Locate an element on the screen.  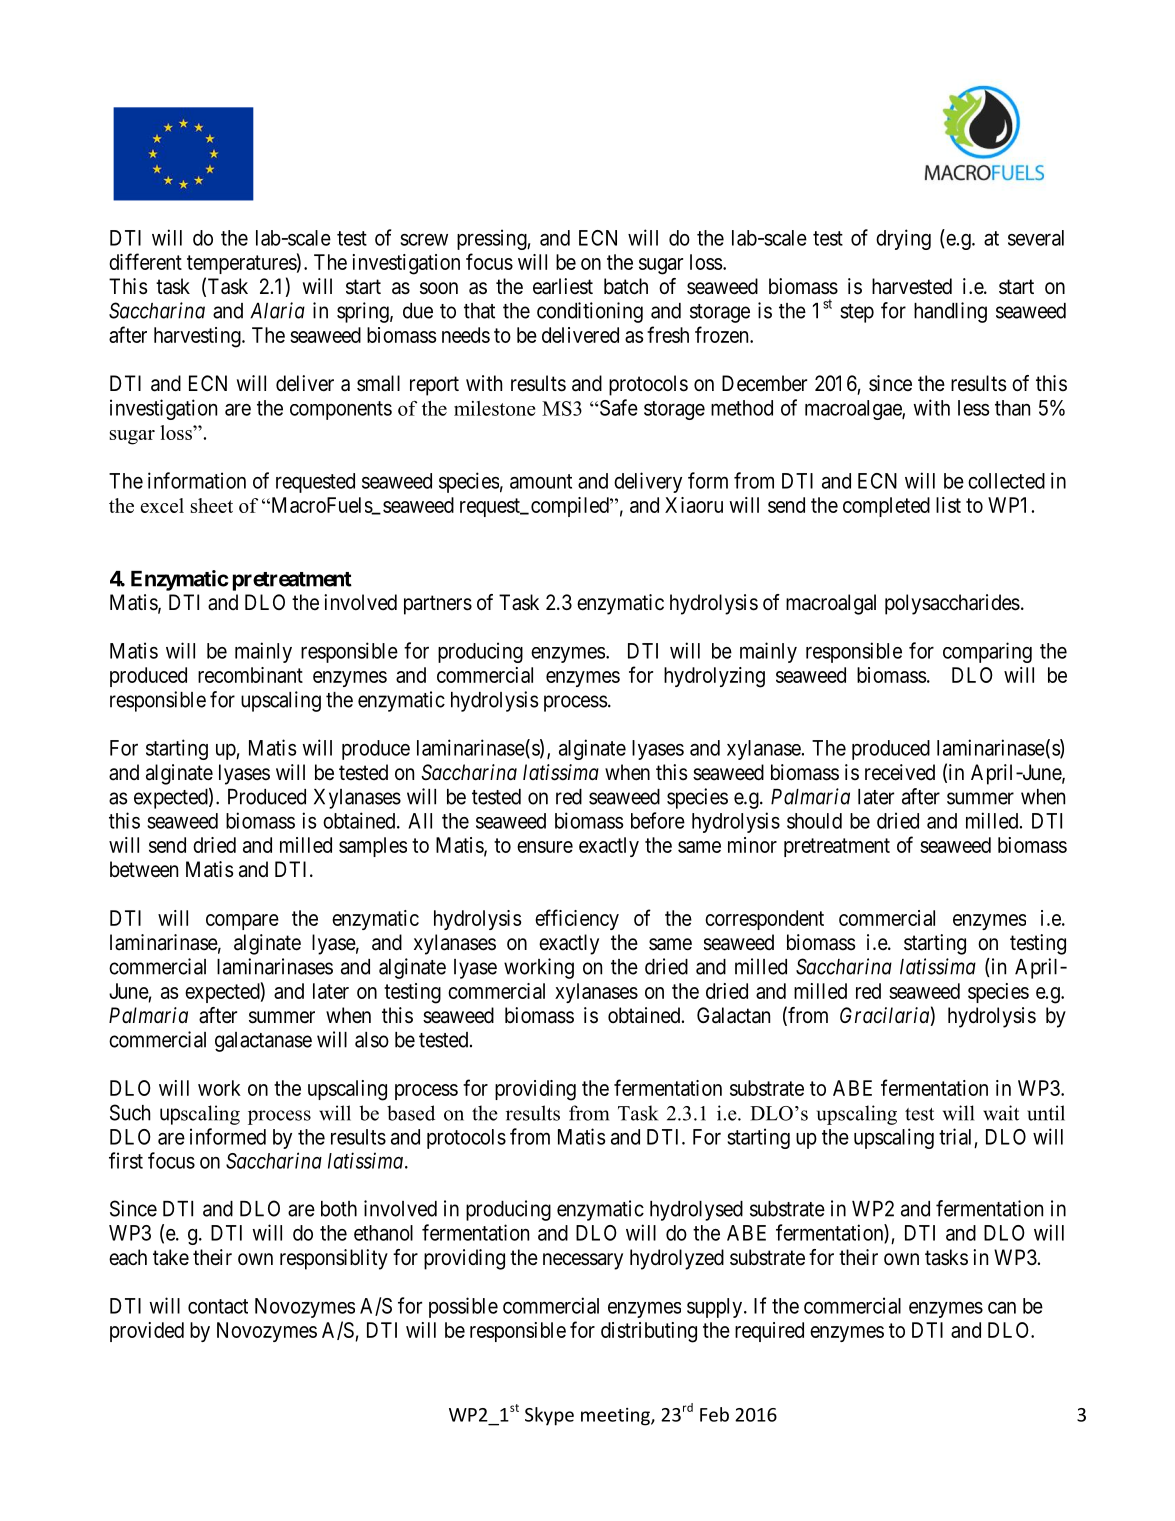
between is located at coordinates (144, 869).
